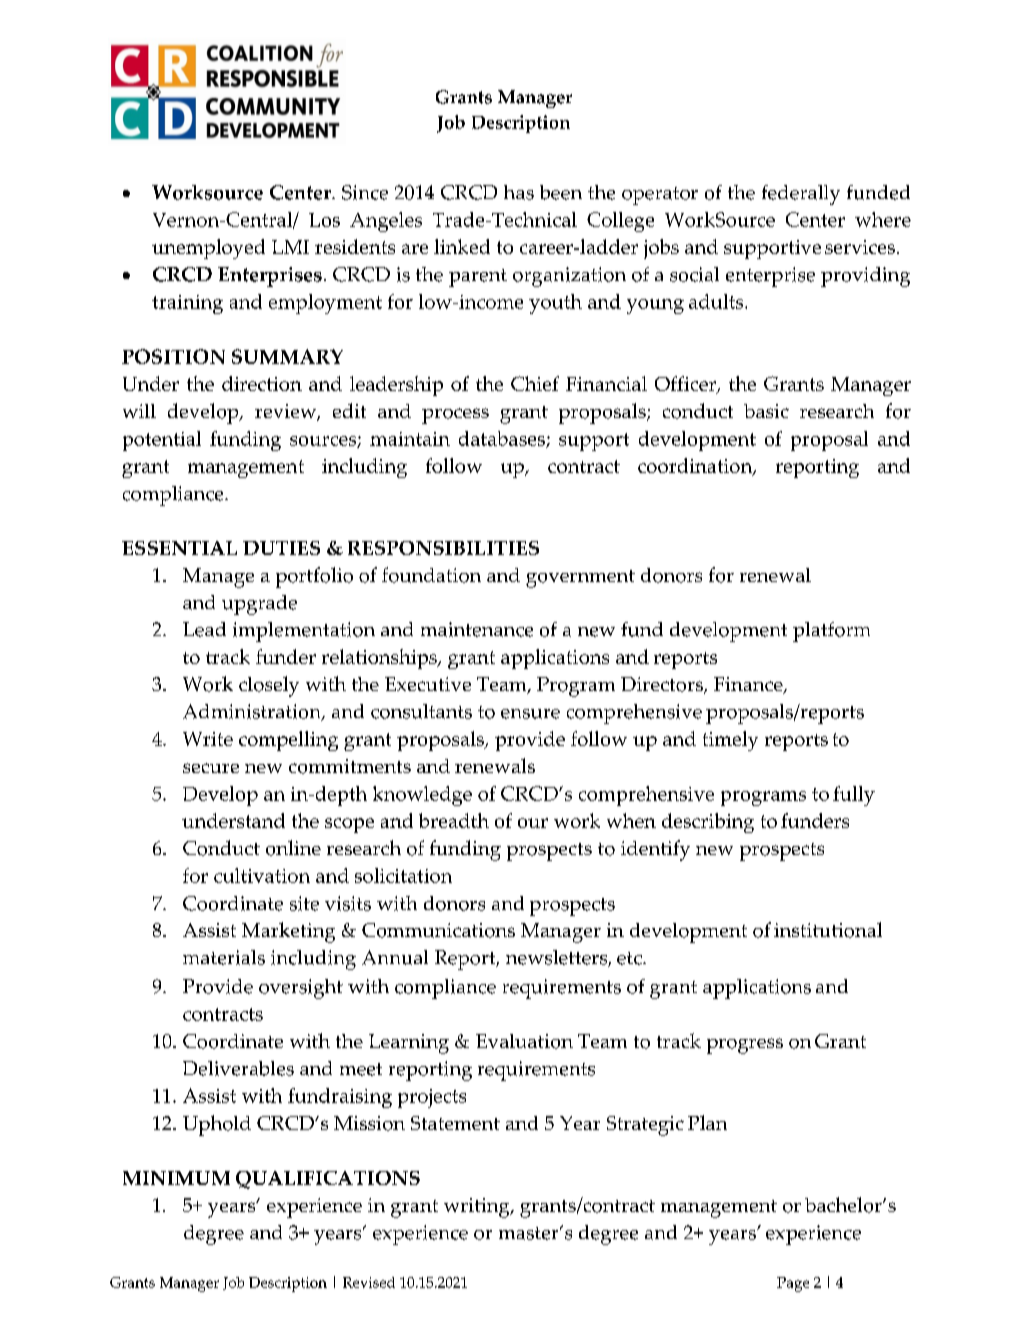 Image resolution: width=1034 pixels, height=1337 pixels. I want to click on Communications, so click(438, 930).
